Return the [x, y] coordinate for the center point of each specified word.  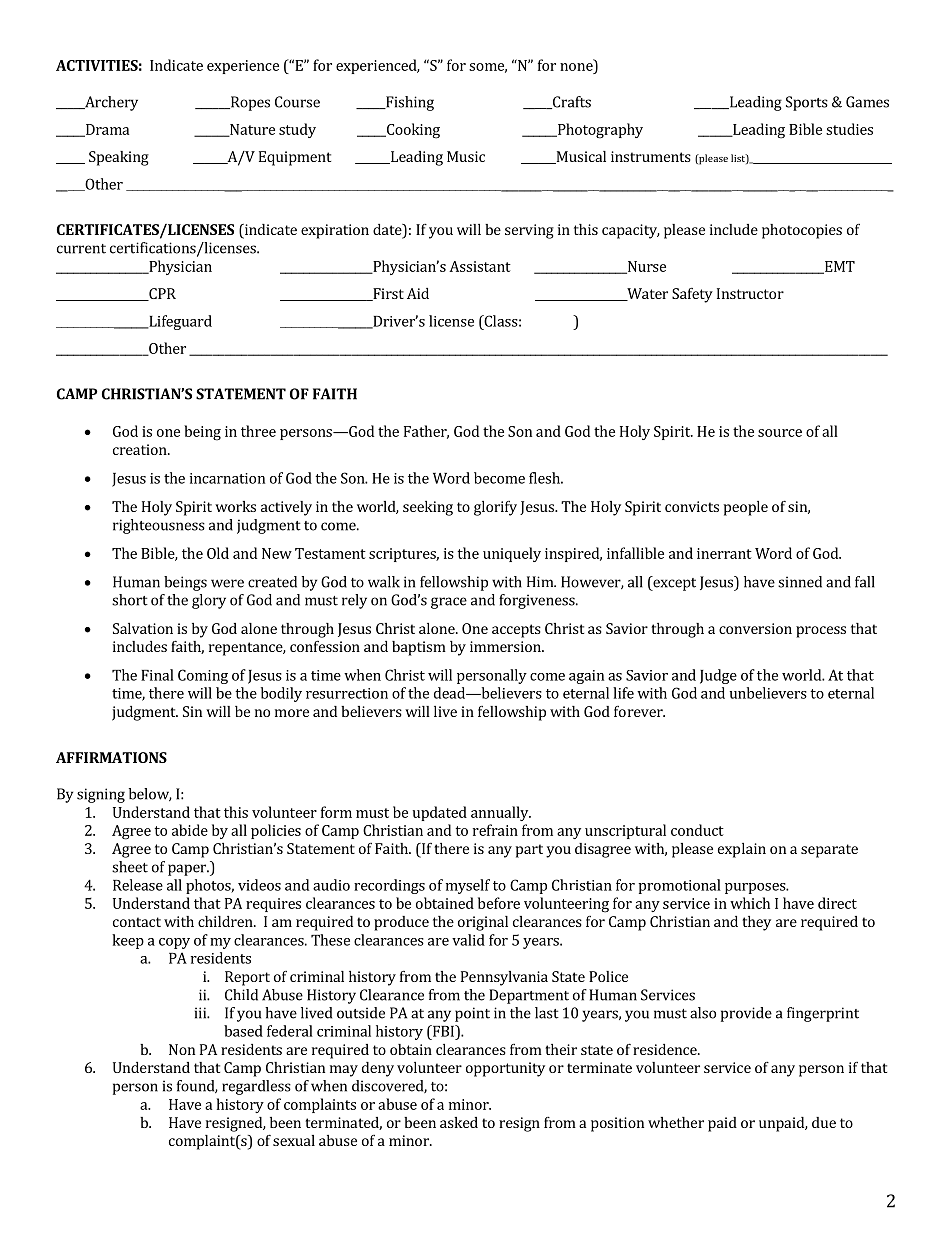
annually [501, 813]
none [576, 67]
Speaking [119, 158]
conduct [697, 830]
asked [459, 1122]
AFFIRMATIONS [111, 757]
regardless [256, 1087]
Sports [807, 103]
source [780, 433]
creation [141, 449]
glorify [495, 508]
